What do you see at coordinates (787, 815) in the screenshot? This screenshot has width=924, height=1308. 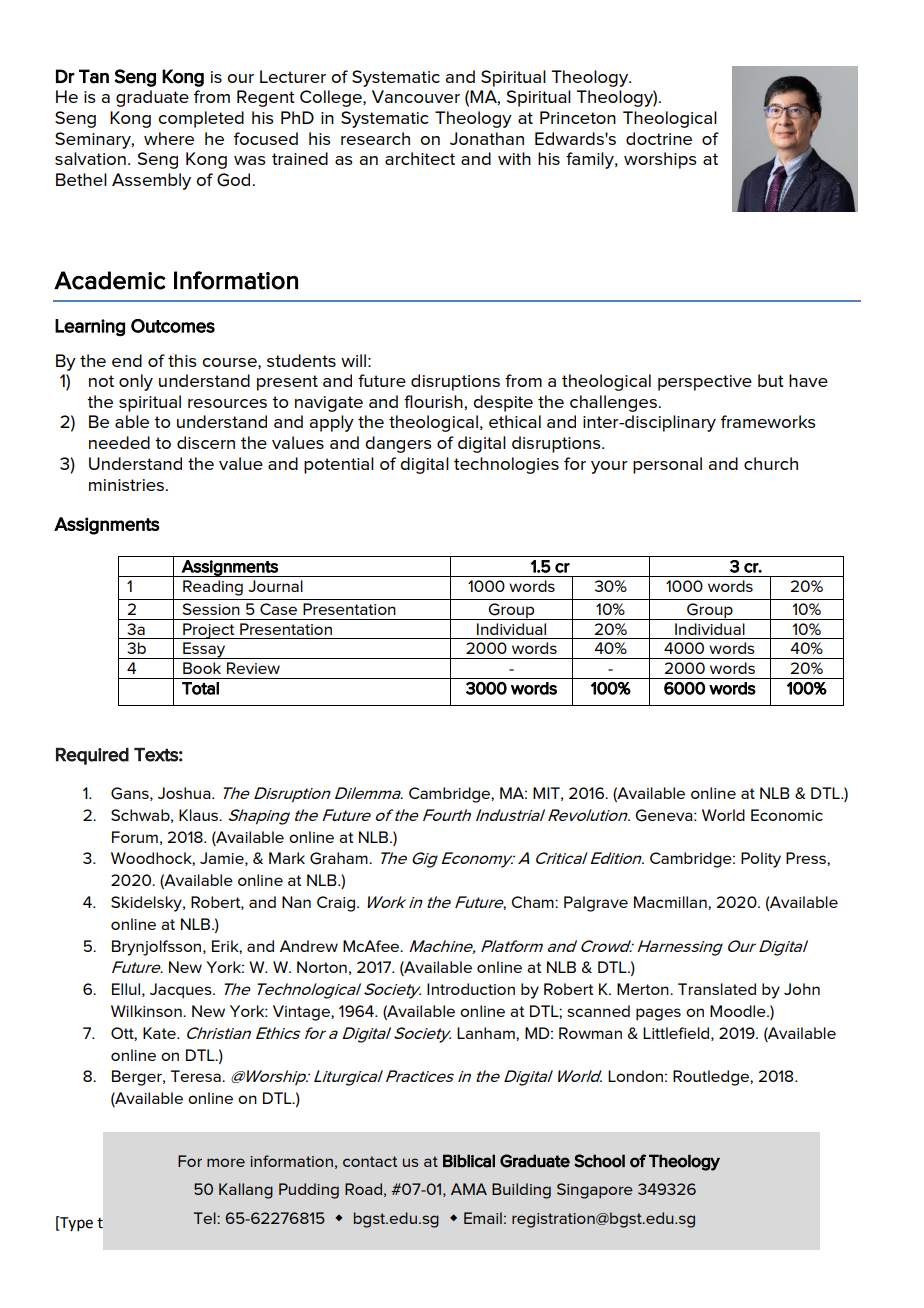 I see `Economic` at bounding box center [787, 815].
